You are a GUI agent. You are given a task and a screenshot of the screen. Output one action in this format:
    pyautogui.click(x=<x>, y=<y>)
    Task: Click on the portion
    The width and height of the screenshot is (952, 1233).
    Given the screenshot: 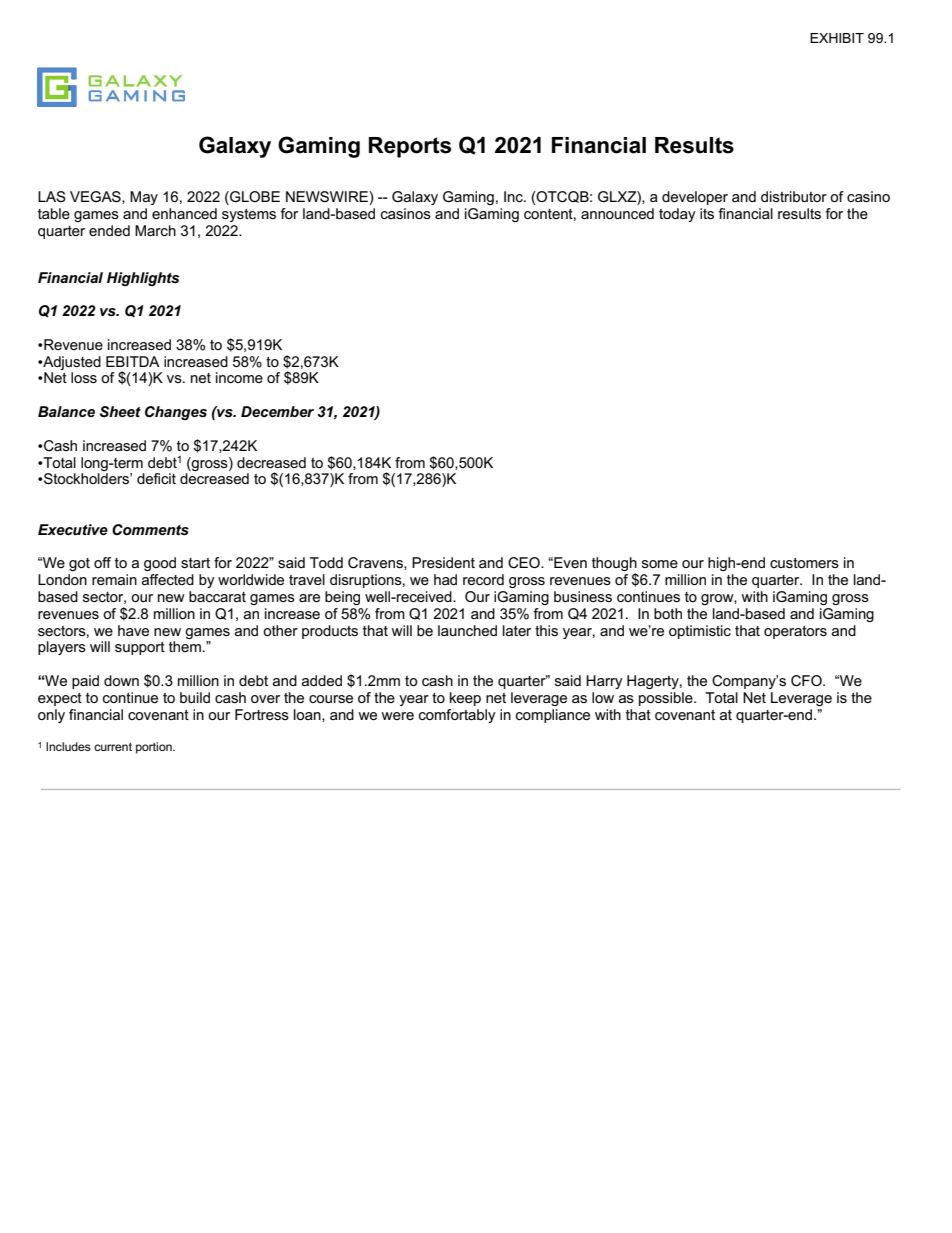 What is the action you would take?
    pyautogui.click(x=155, y=748)
